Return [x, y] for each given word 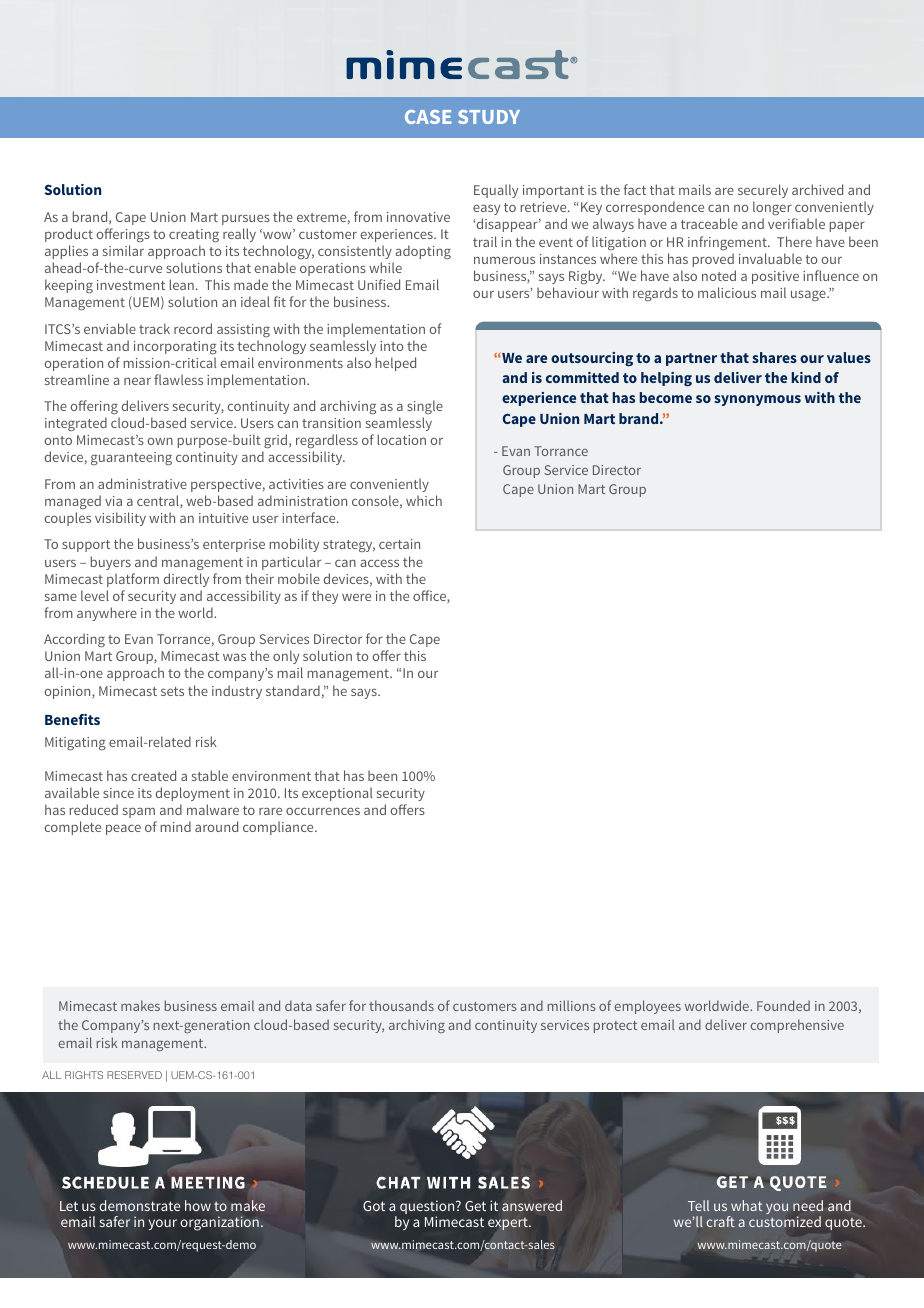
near [137, 381]
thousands [401, 1005]
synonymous [757, 400]
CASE [428, 117]
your [163, 1224]
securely [763, 191]
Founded [783, 1005]
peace [123, 829]
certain [399, 544]
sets [172, 691]
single [425, 407]
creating [194, 235]
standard [293, 690]
